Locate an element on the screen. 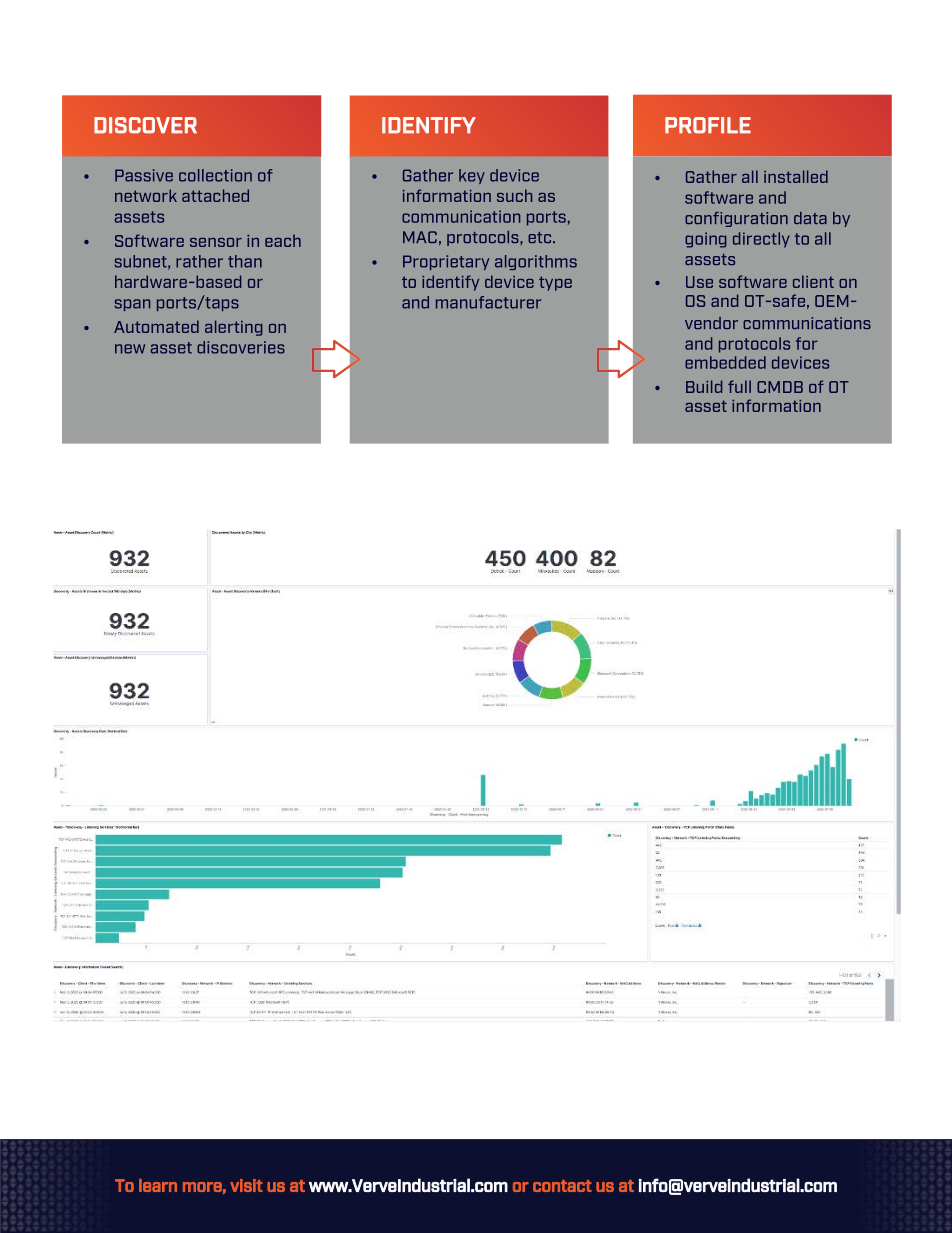  contact is located at coordinates (562, 1186).
